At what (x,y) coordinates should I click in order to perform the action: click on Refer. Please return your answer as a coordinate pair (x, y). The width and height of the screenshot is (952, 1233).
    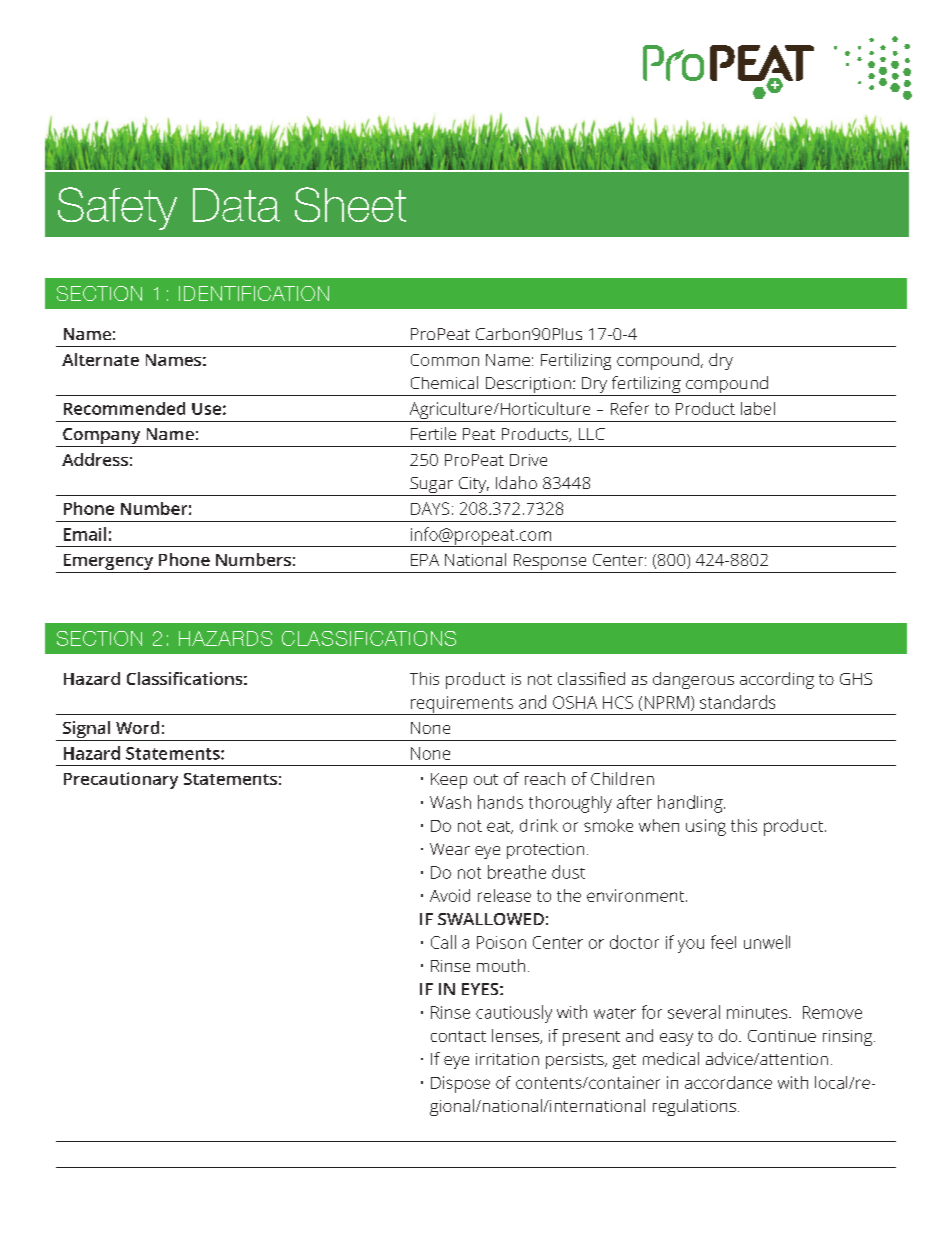
    Looking at the image, I should click on (630, 408).
